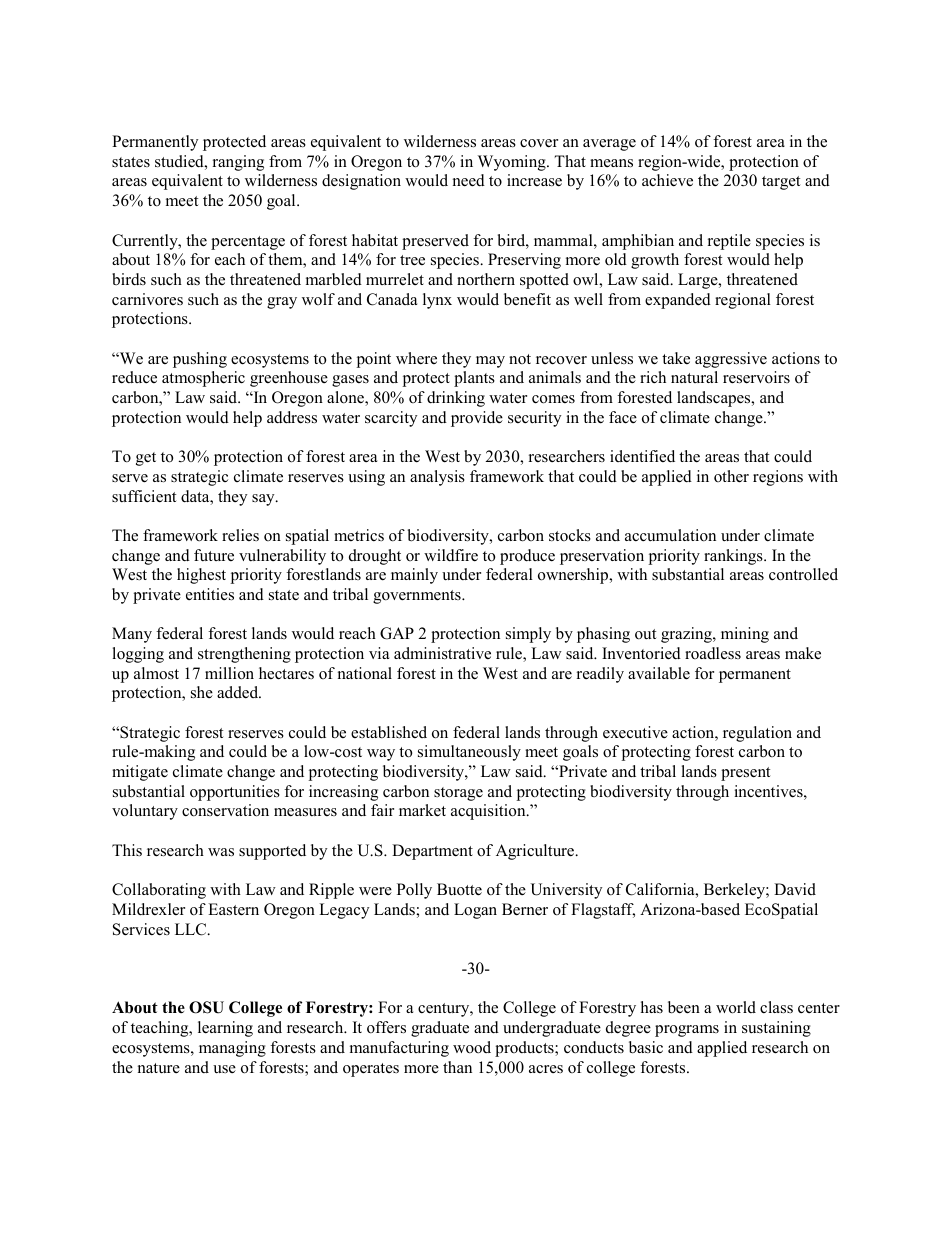 This image has width=952, height=1233. What do you see at coordinates (745, 635) in the image?
I see `mining` at bounding box center [745, 635].
